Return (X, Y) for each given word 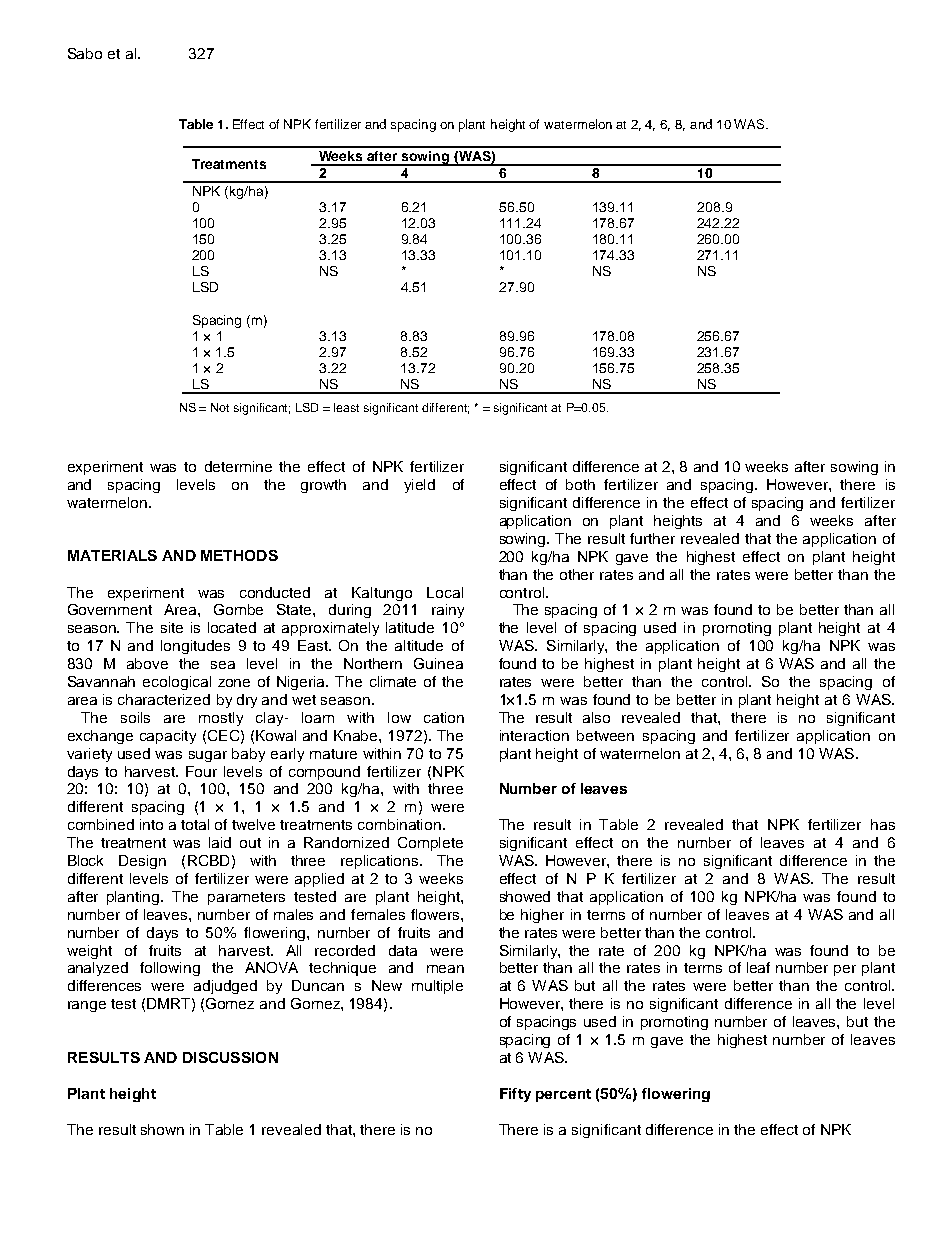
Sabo (85, 53)
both (580, 484)
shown (162, 1129)
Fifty (515, 1095)
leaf (758, 967)
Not (220, 407)
